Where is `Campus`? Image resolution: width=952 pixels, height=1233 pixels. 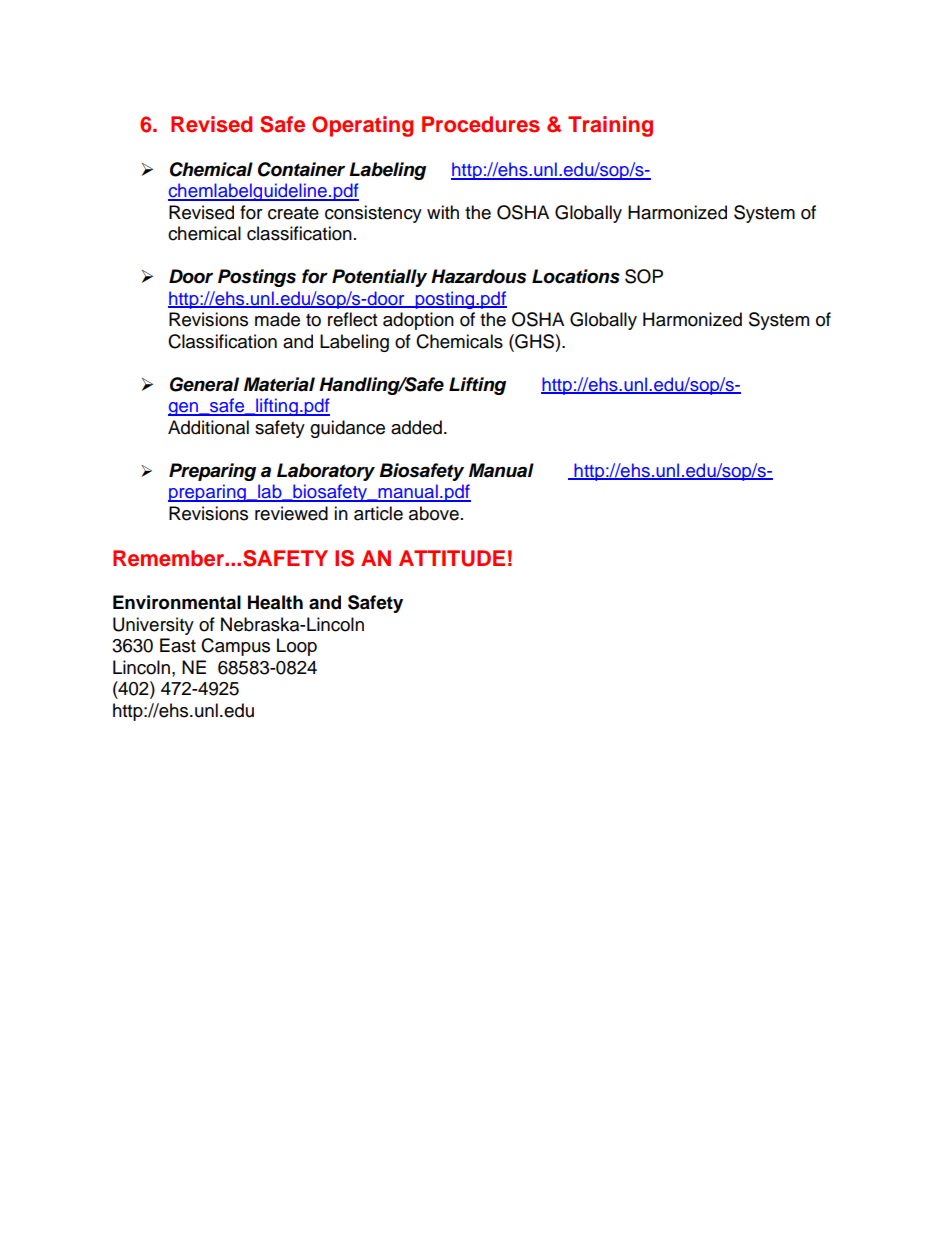
Campus is located at coordinates (235, 647).
